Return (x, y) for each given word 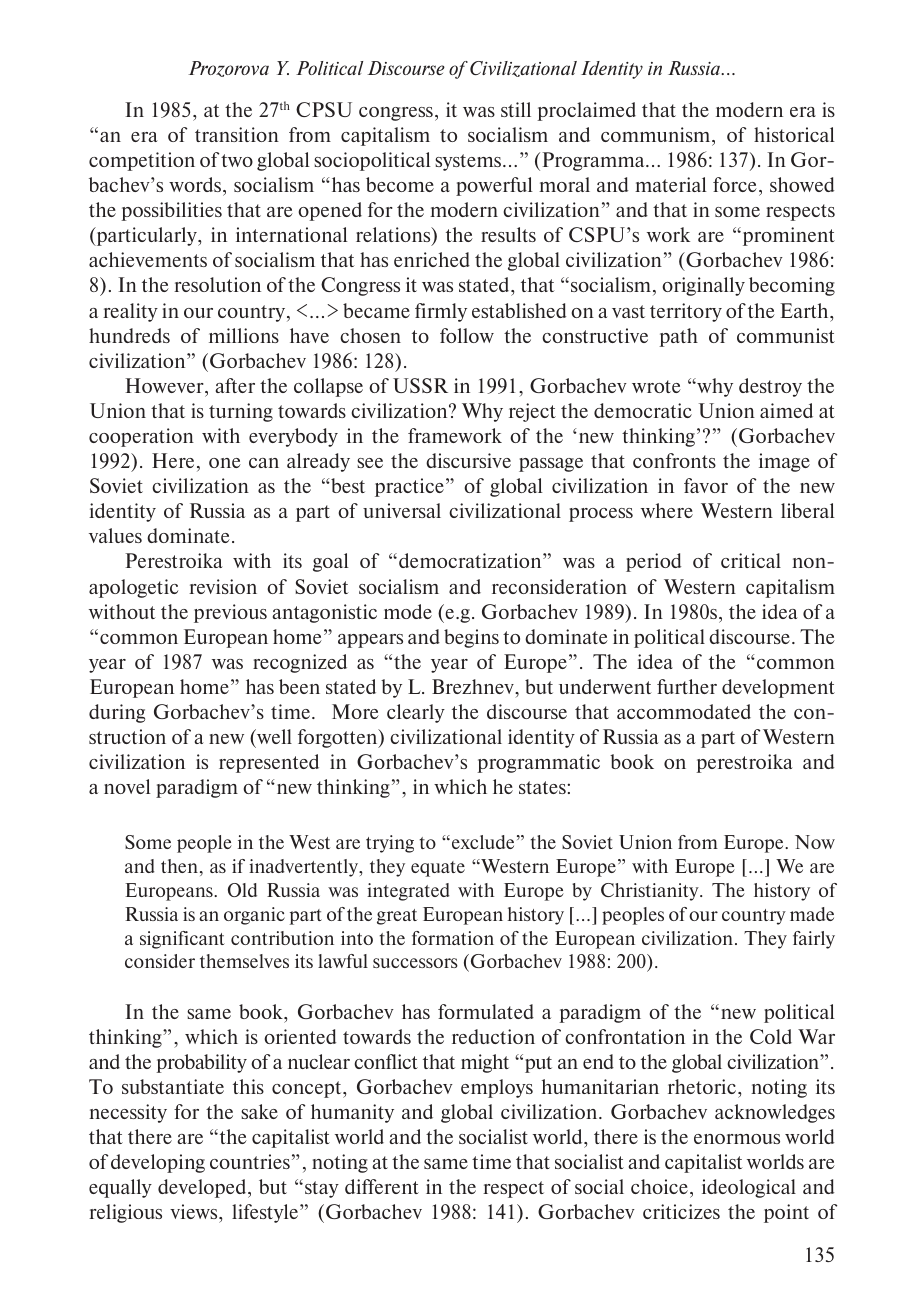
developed (203, 1188)
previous (230, 613)
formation (453, 938)
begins (471, 638)
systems (469, 162)
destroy (770, 387)
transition (237, 134)
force (735, 184)
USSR (420, 385)
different (382, 1186)
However (165, 385)
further (687, 686)
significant (182, 940)
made (812, 914)
